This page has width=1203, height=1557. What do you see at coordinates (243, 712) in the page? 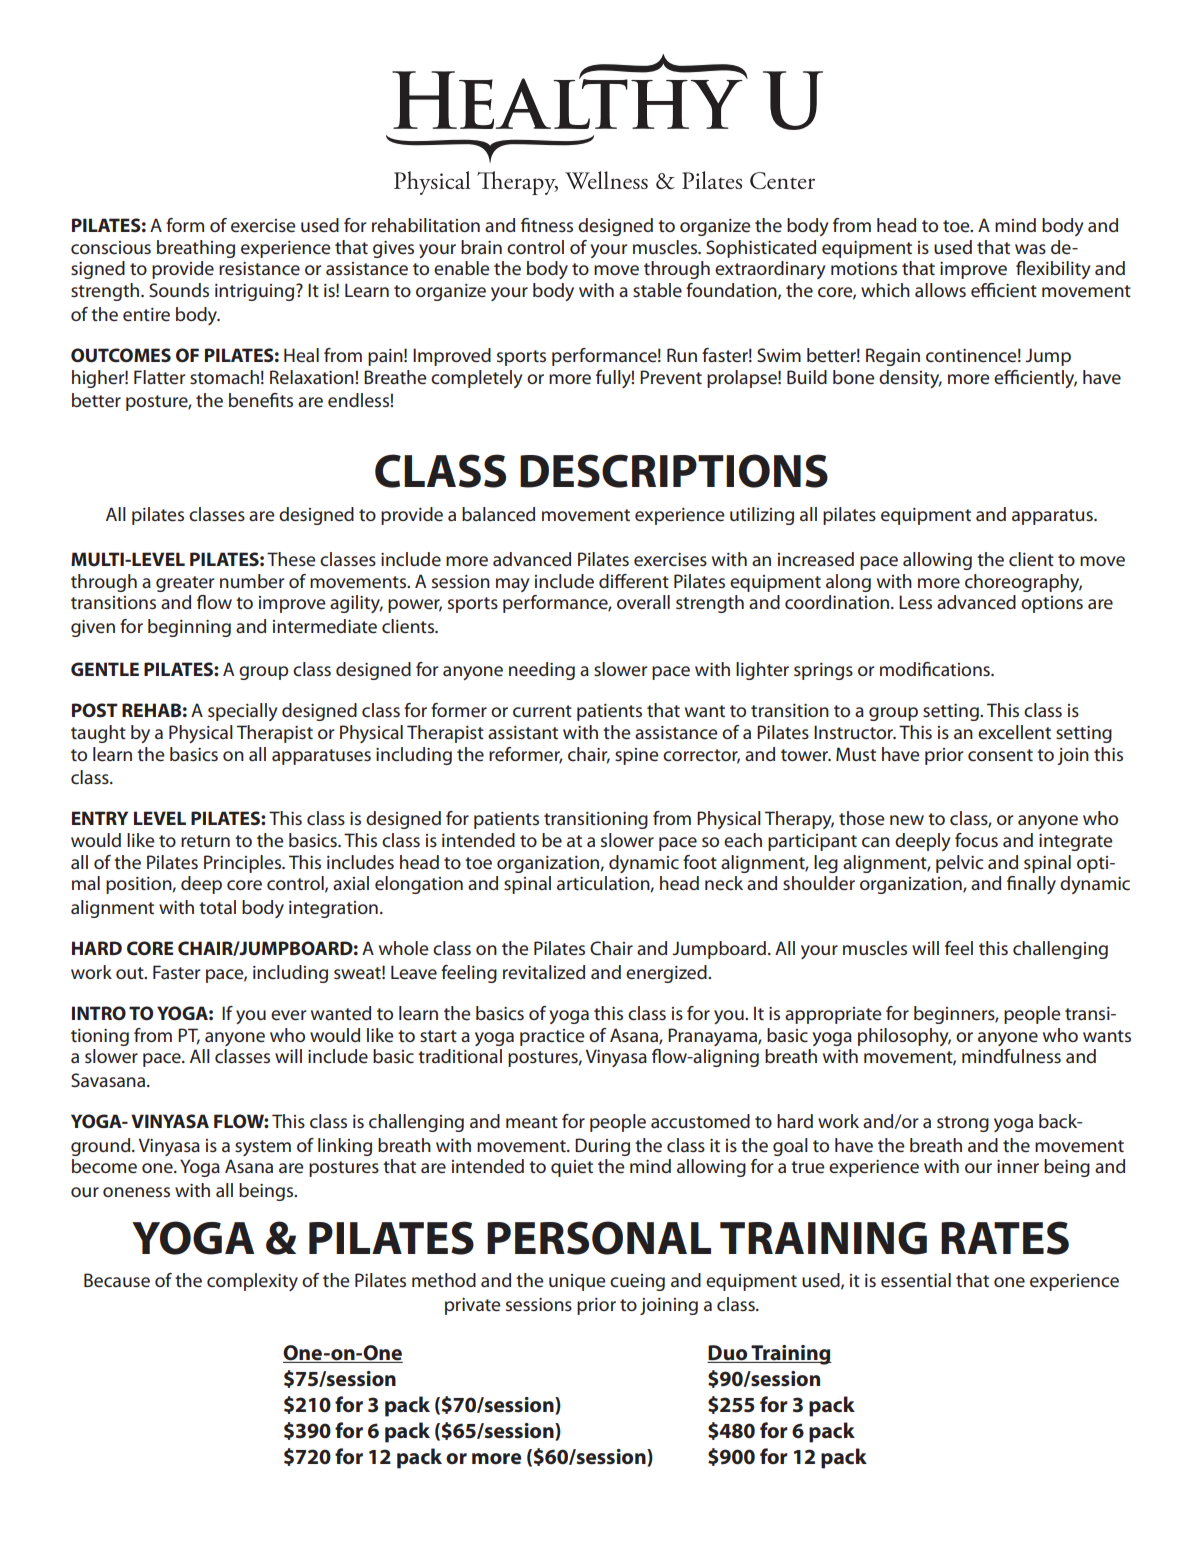
I see `specially` at bounding box center [243, 712].
